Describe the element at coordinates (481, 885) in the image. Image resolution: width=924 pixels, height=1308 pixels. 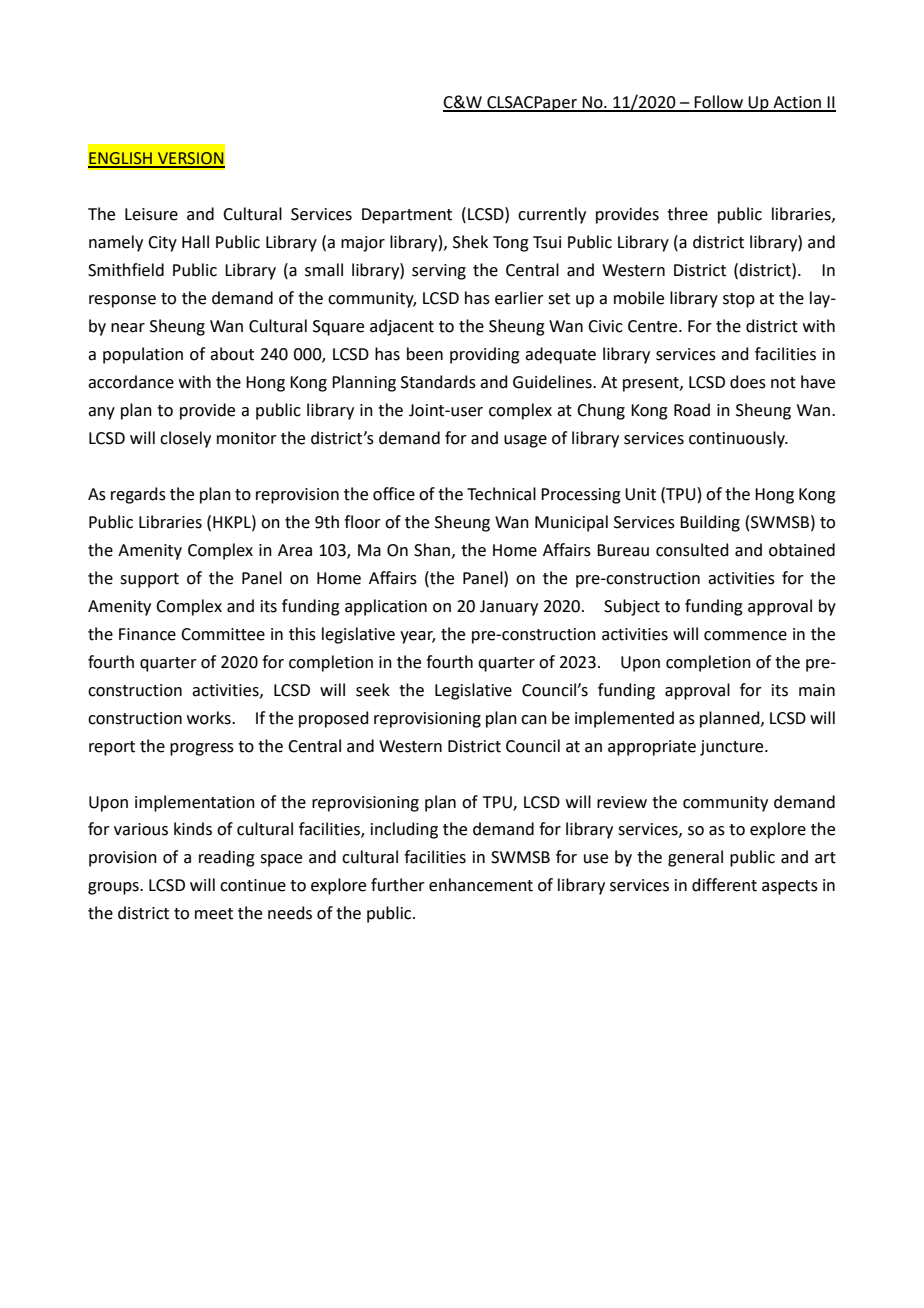
I see `enhancement` at that location.
